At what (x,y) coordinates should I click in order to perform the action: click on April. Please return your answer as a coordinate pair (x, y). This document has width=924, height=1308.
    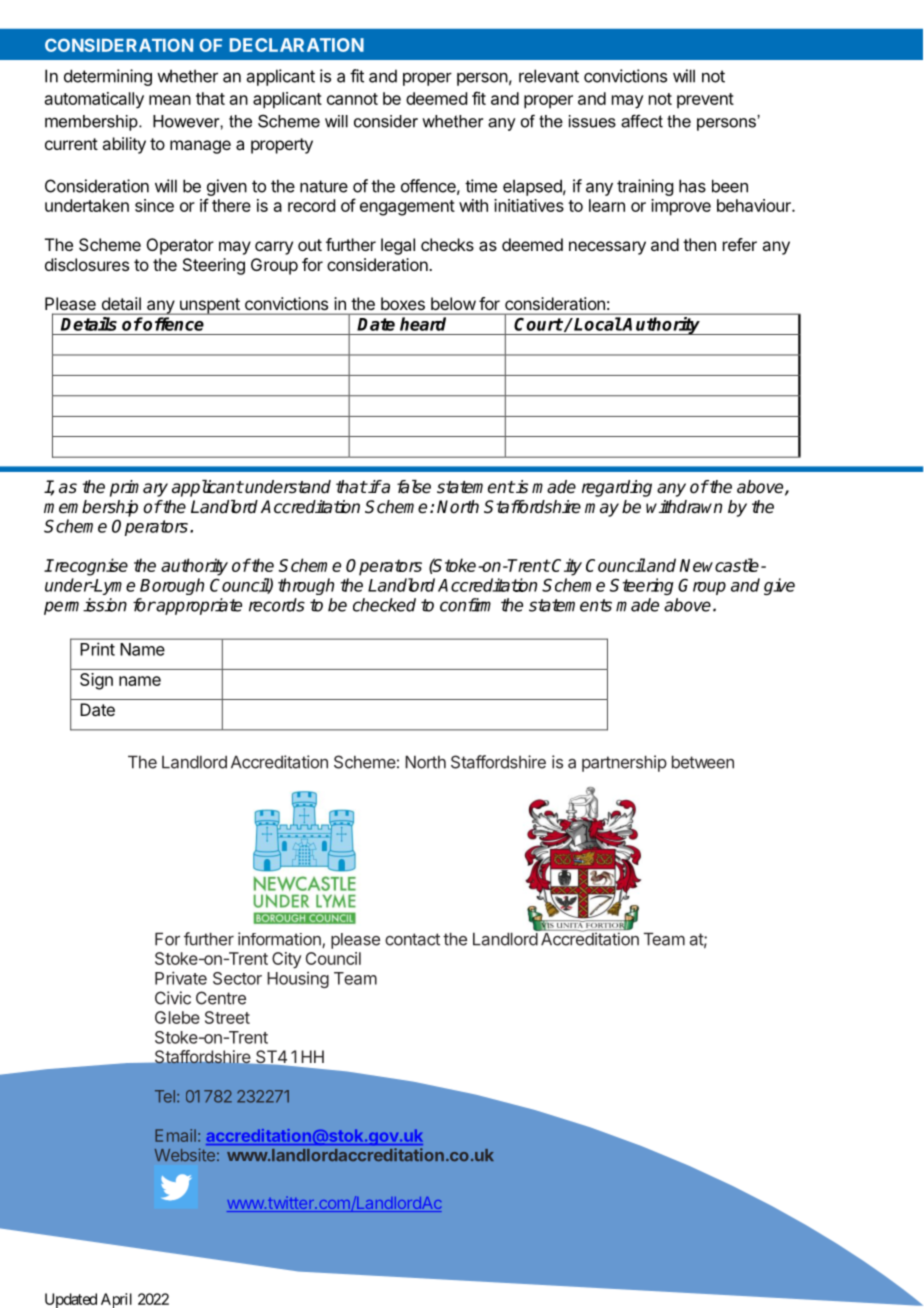
    Looking at the image, I should click on (116, 1300).
